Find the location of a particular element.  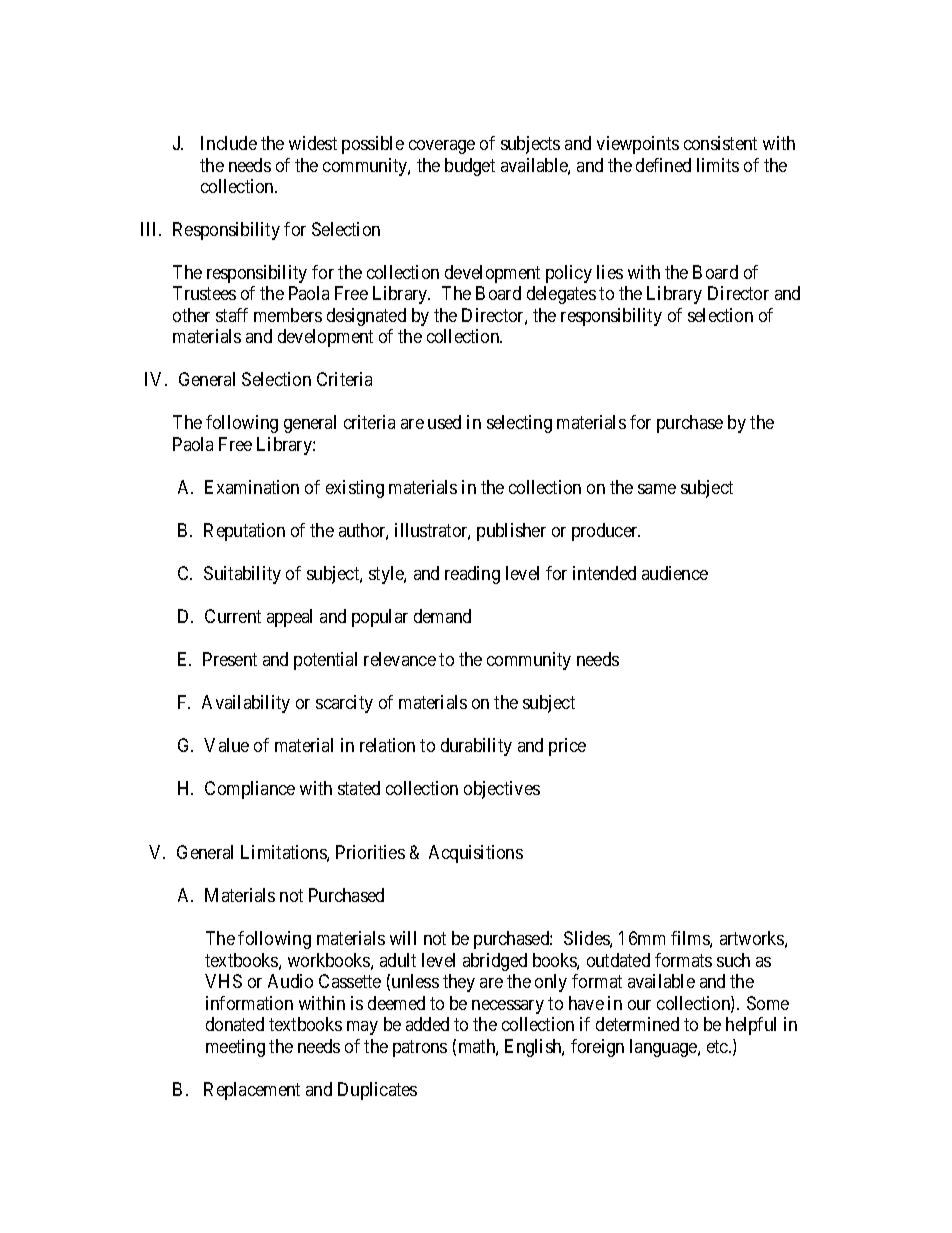

meeting is located at coordinates (235, 1048).
